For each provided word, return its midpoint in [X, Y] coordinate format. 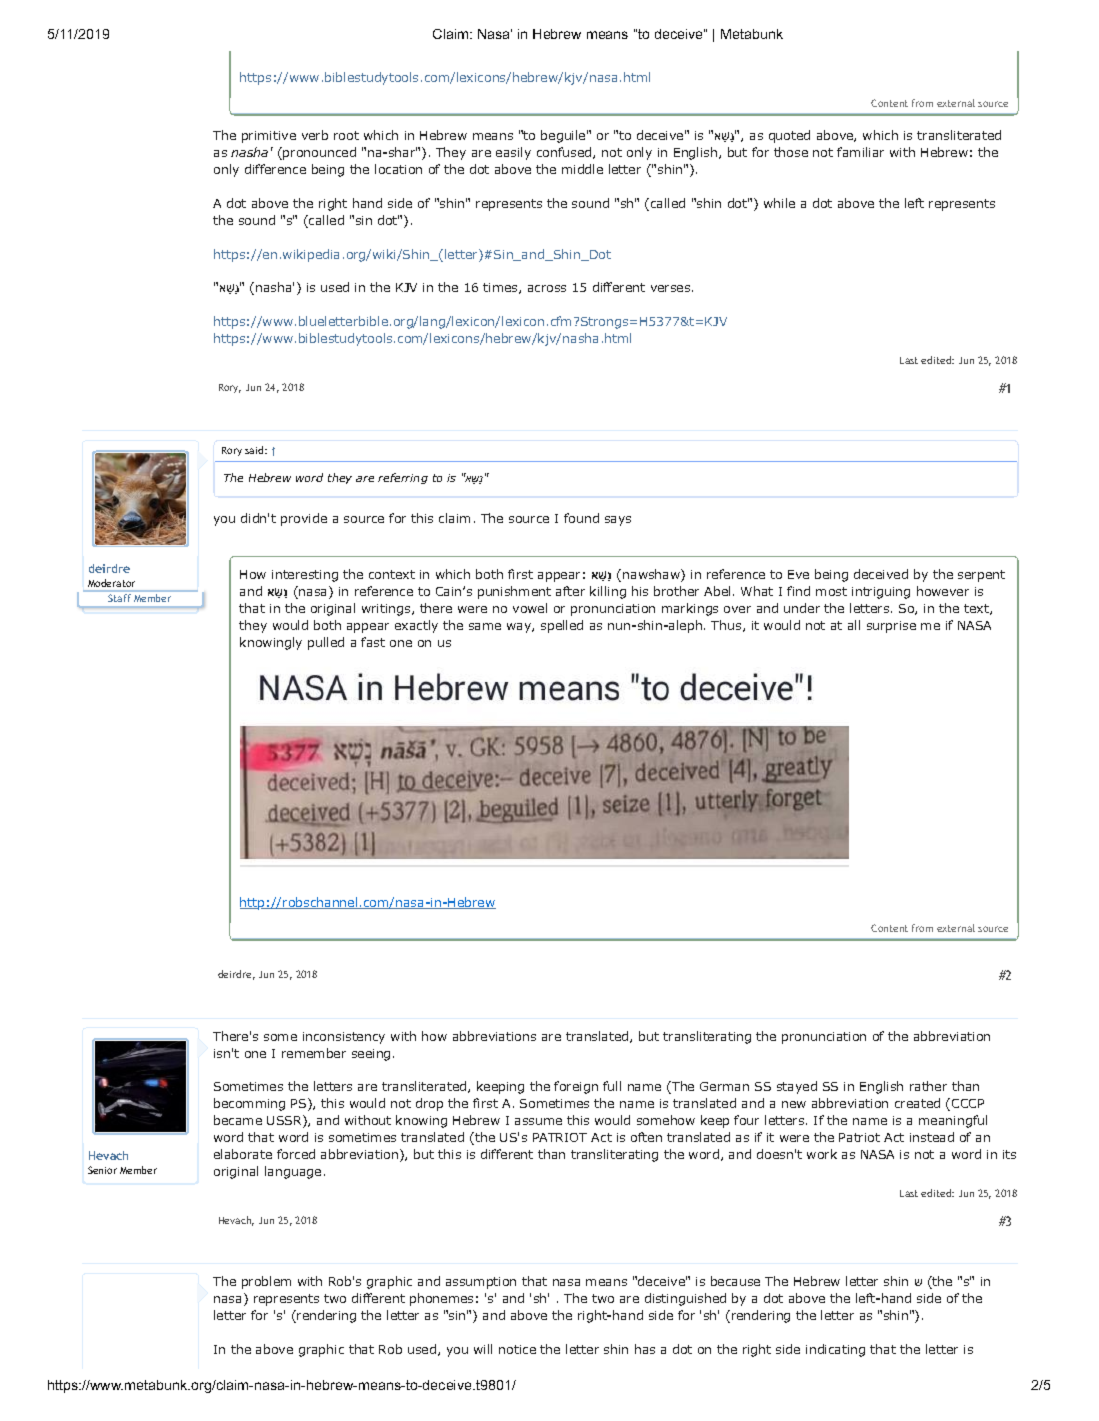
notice [517, 1349]
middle [582, 169]
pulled [326, 643]
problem [266, 1282]
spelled [562, 626]
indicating [835, 1350]
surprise [891, 627]
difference [275, 169]
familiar [860, 152]
